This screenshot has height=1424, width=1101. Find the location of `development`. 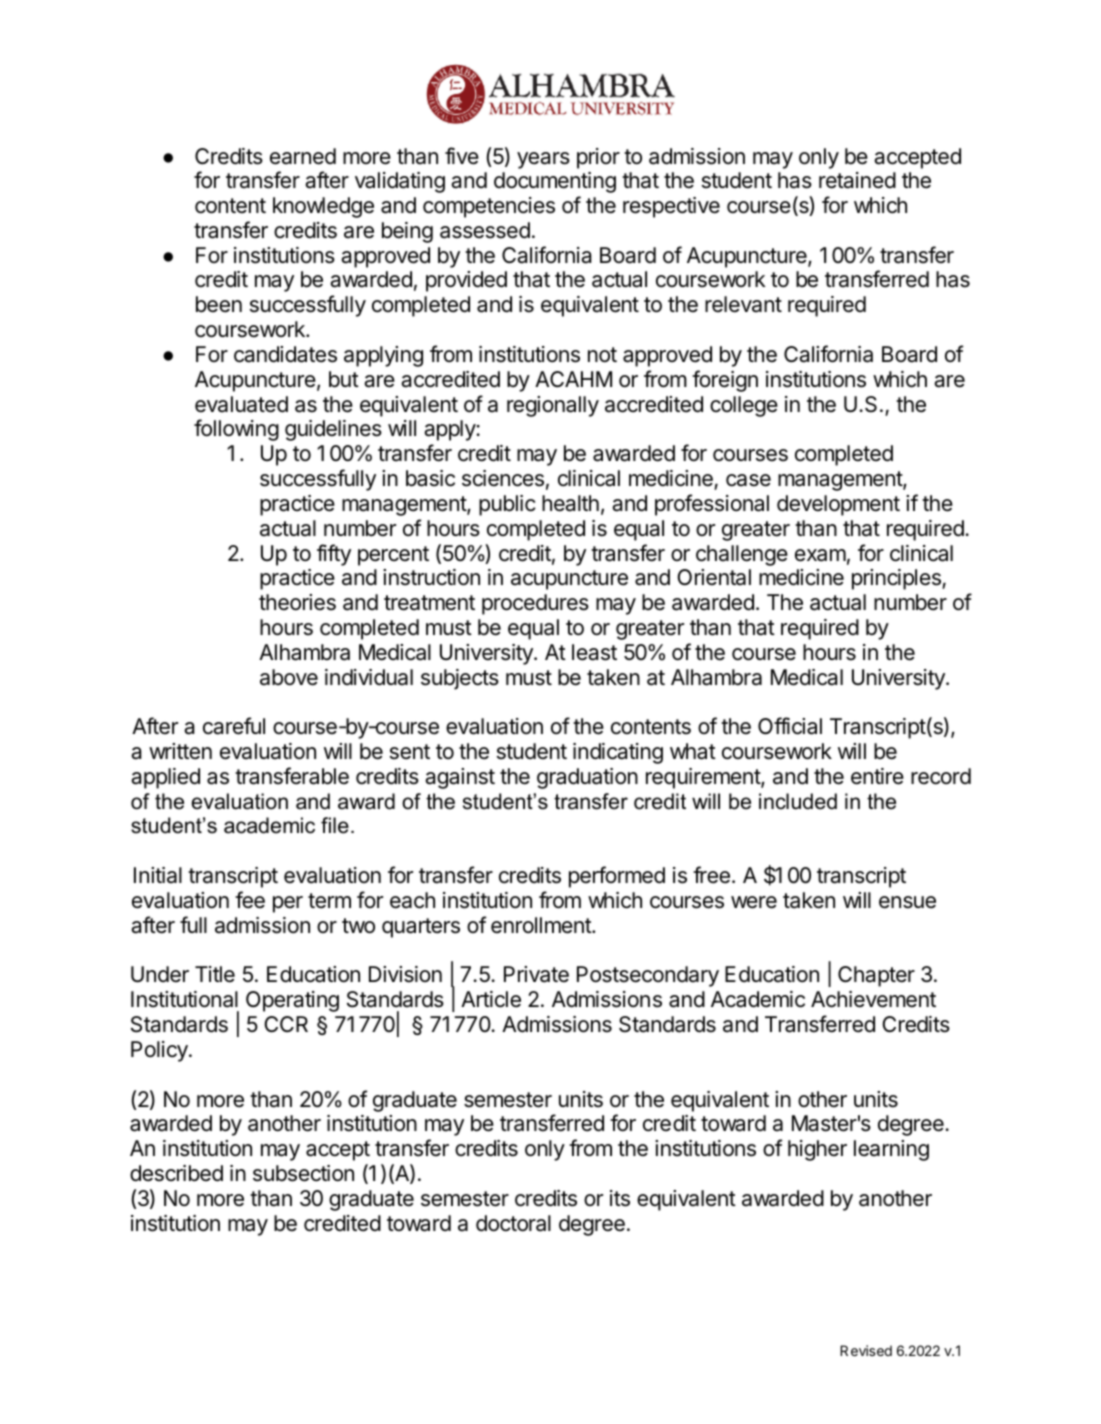

development is located at coordinates (838, 505).
